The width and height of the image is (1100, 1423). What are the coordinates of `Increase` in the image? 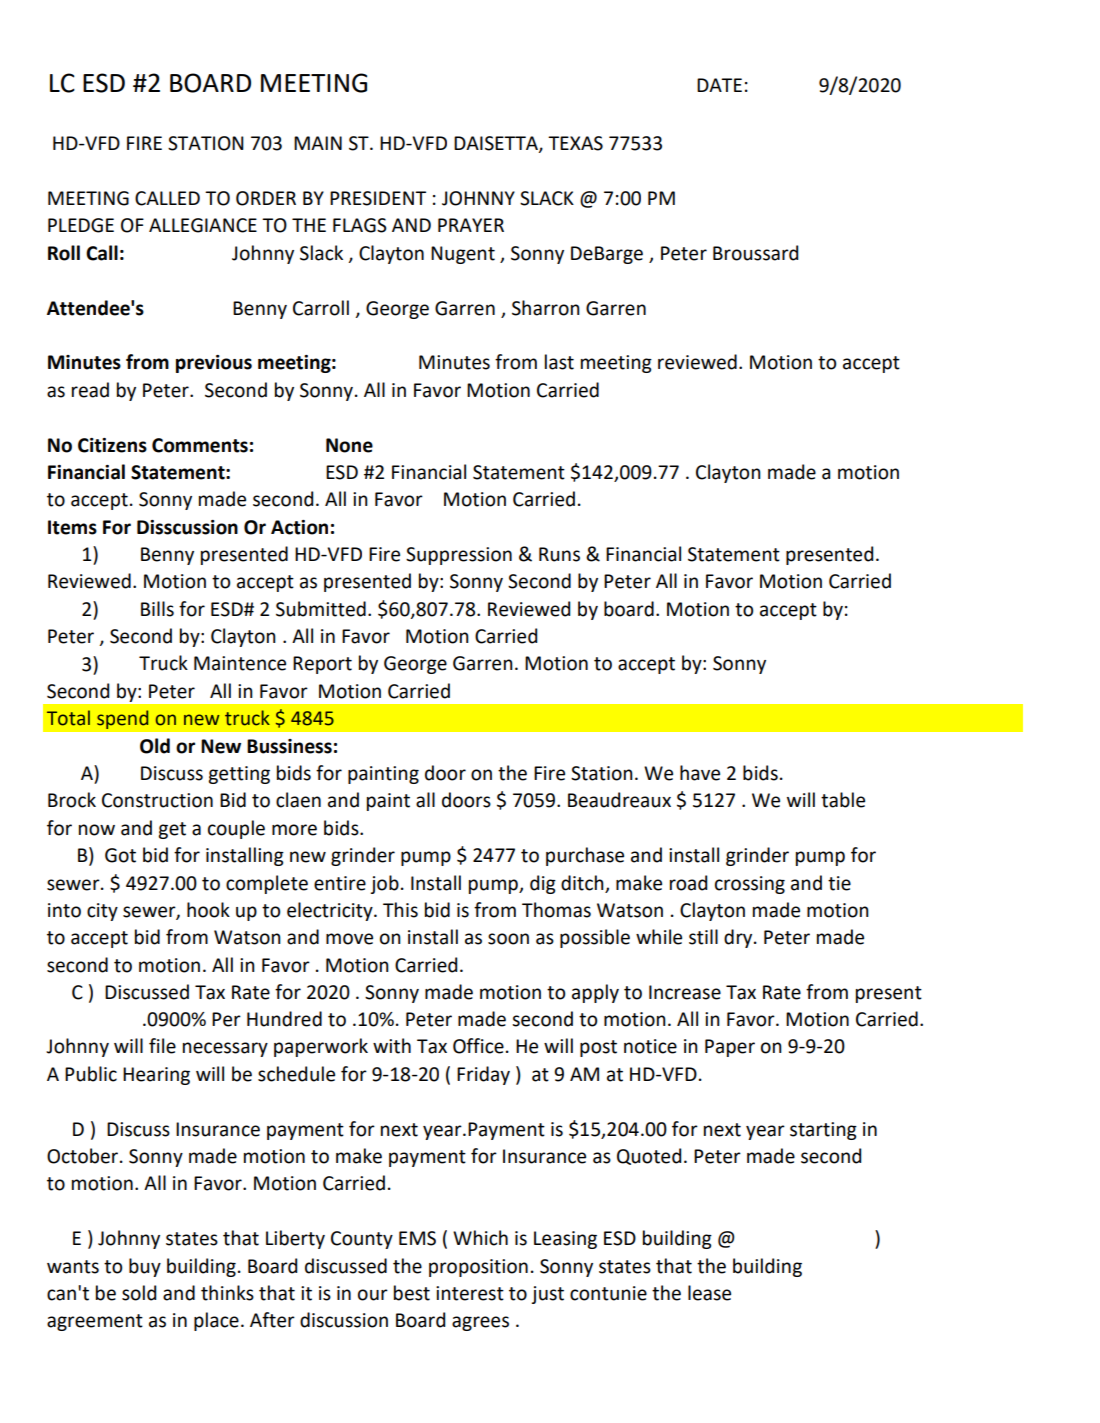 It's located at (685, 992).
